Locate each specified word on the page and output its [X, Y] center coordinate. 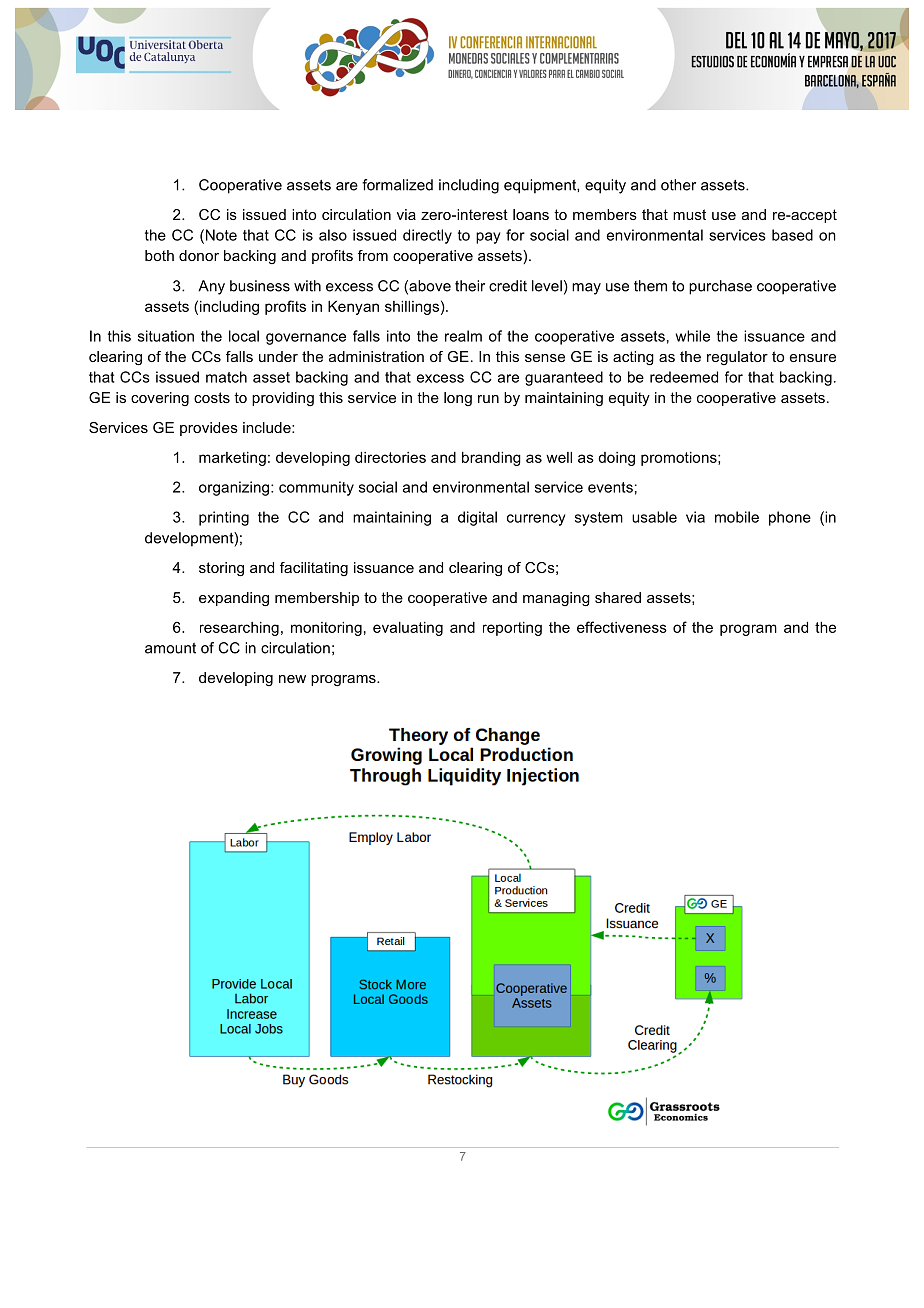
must [689, 214]
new [292, 679]
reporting [512, 629]
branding [491, 459]
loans [531, 214]
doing [616, 459]
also [333, 235]
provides [209, 429]
